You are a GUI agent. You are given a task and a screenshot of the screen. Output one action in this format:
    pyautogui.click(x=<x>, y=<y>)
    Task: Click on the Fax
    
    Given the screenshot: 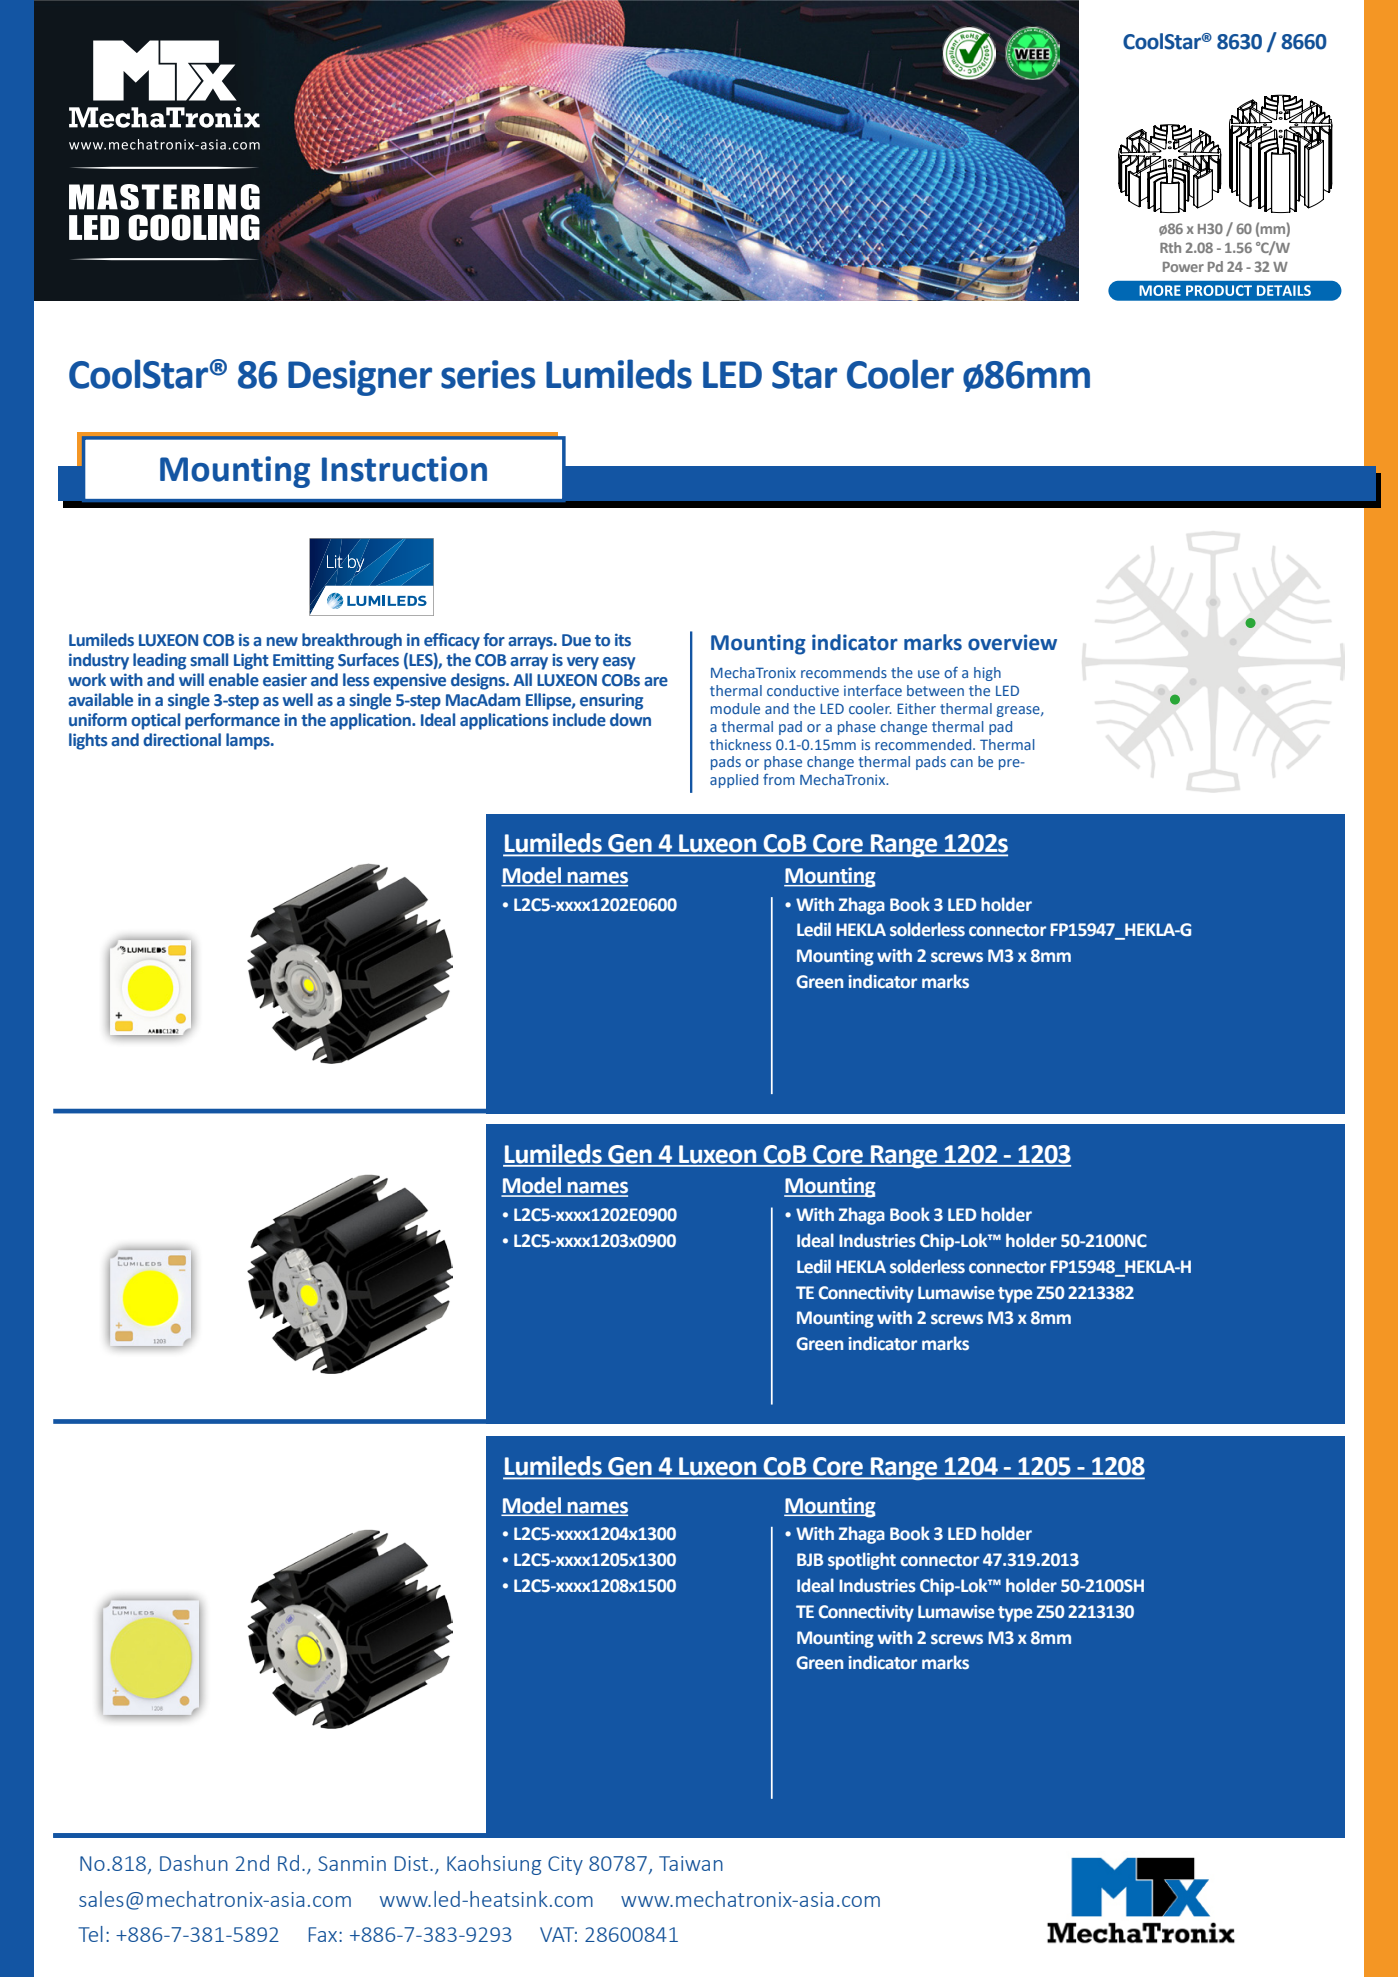 What is the action you would take?
    pyautogui.click(x=323, y=1934)
